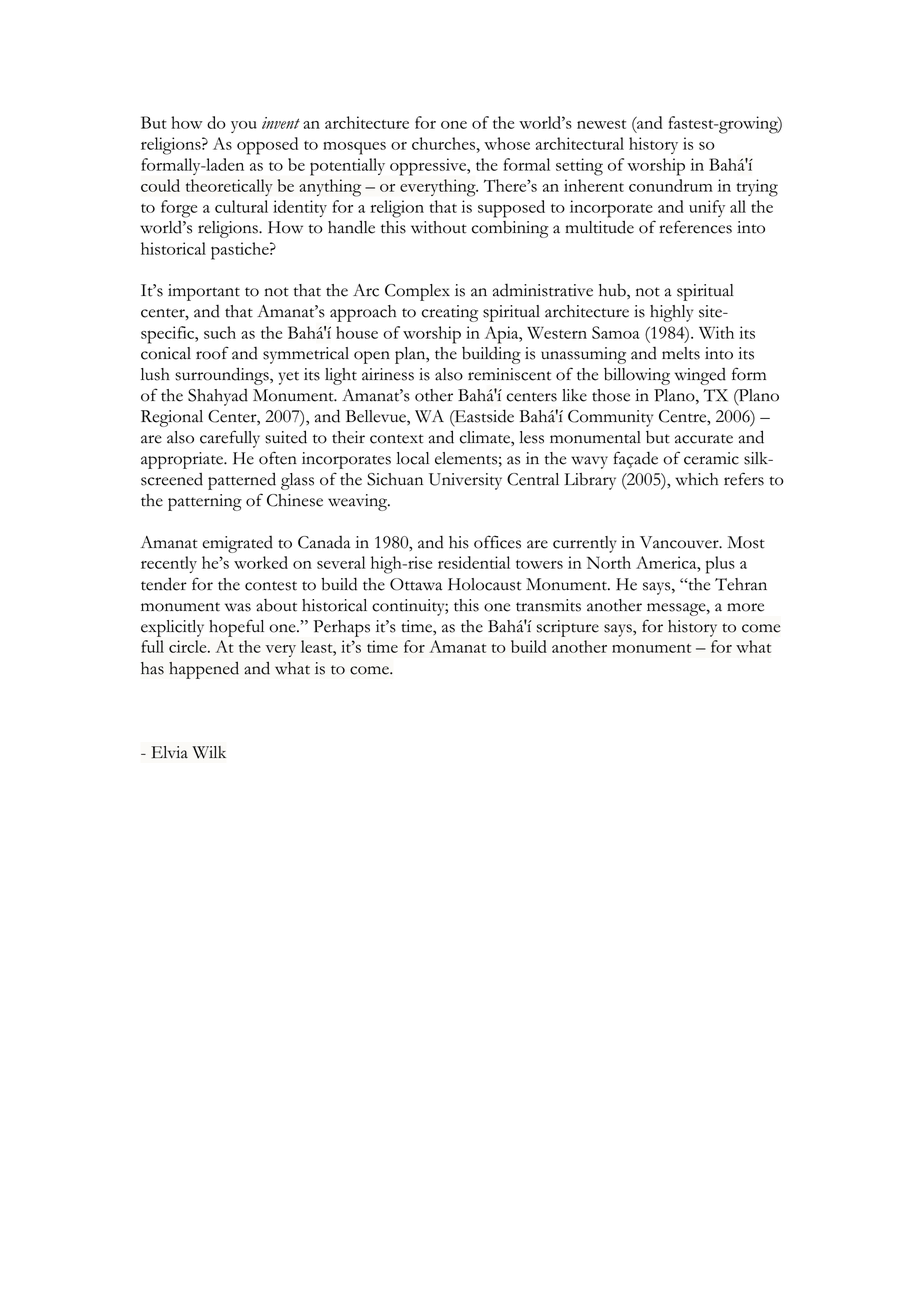 The image size is (924, 1308). I want to click on conundrum, so click(671, 185).
